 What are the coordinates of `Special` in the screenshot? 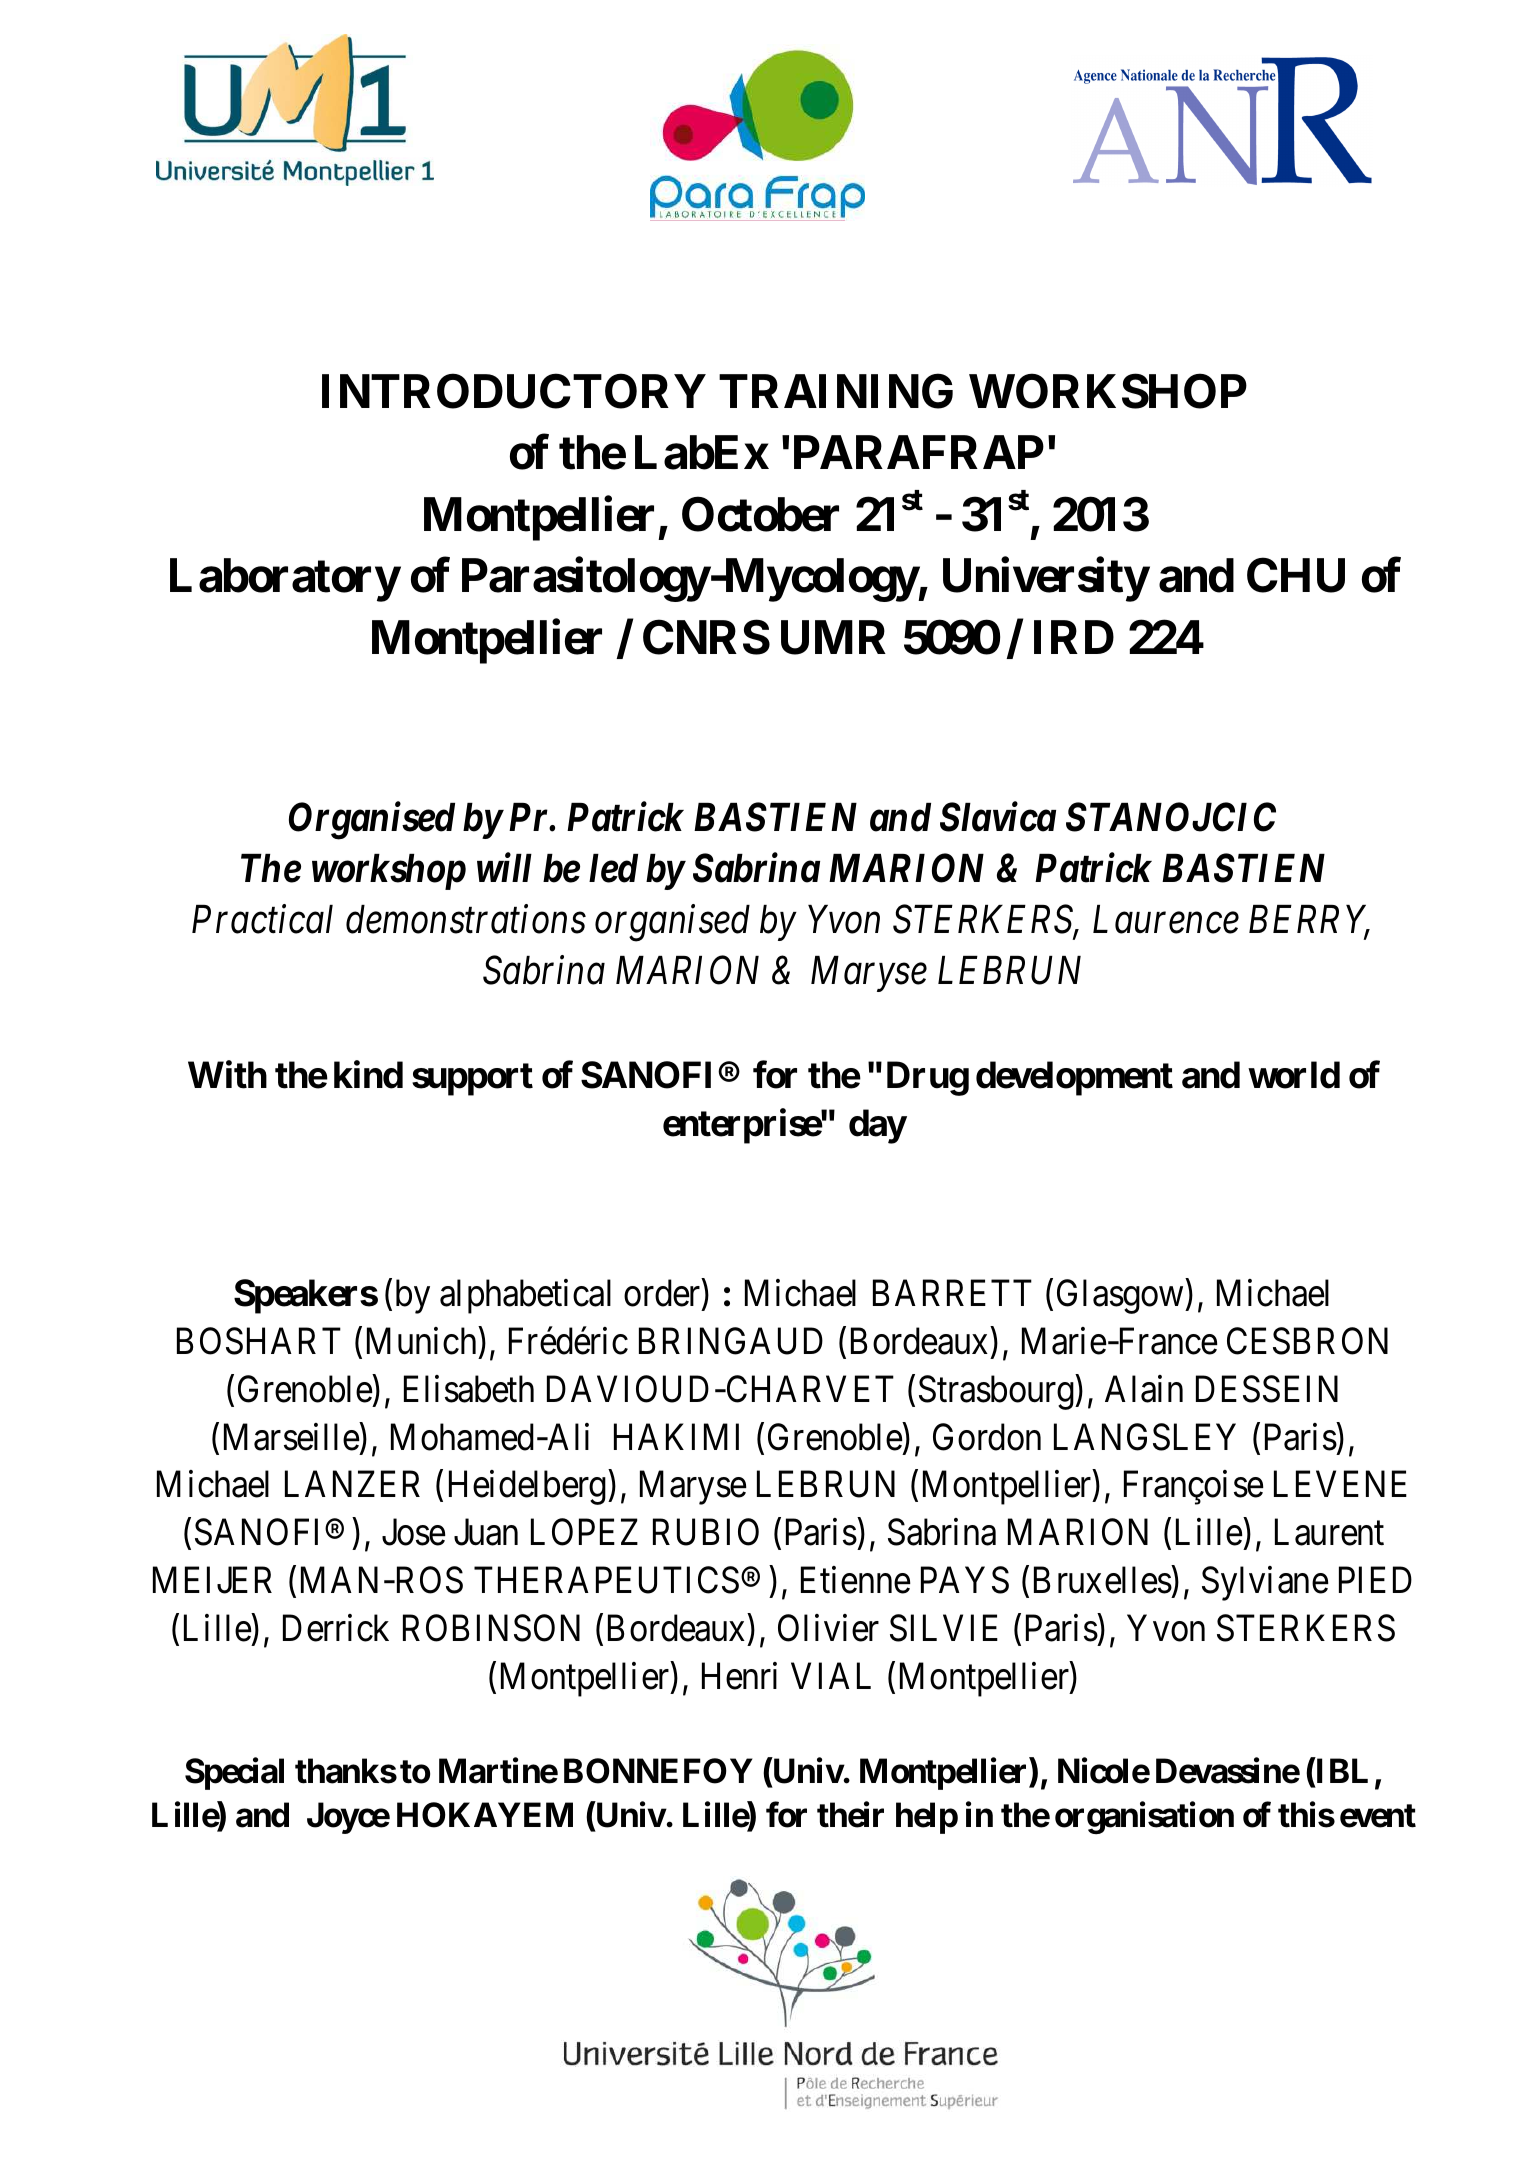 It's located at (234, 1774).
